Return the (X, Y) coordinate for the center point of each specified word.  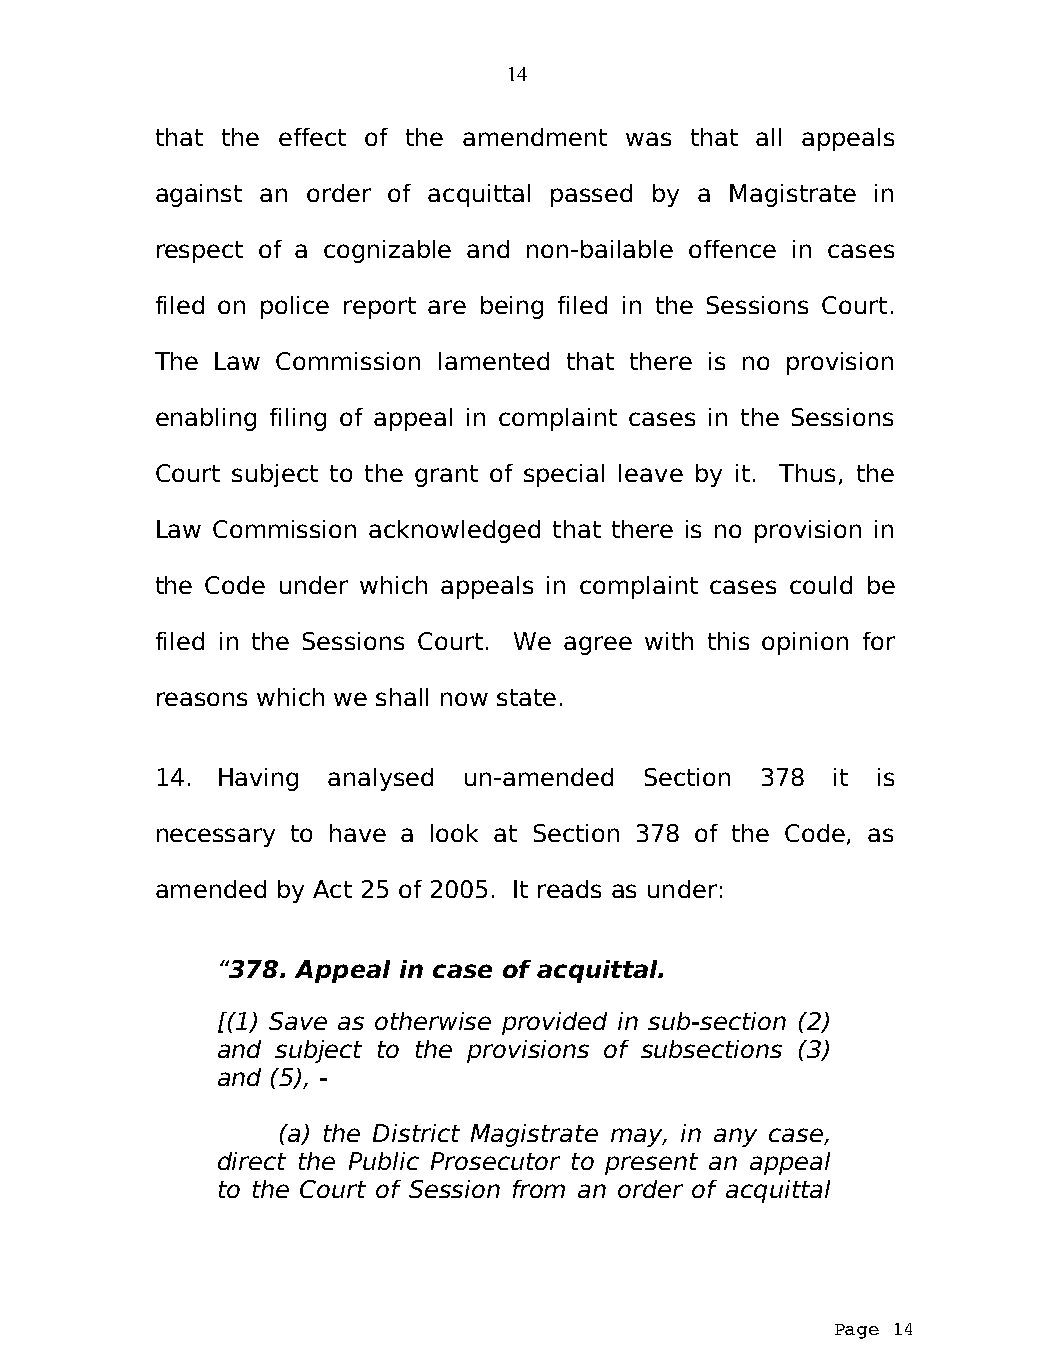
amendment (535, 137)
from (539, 1189)
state (526, 697)
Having (258, 779)
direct (252, 1161)
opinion (805, 643)
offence (732, 249)
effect (312, 137)
